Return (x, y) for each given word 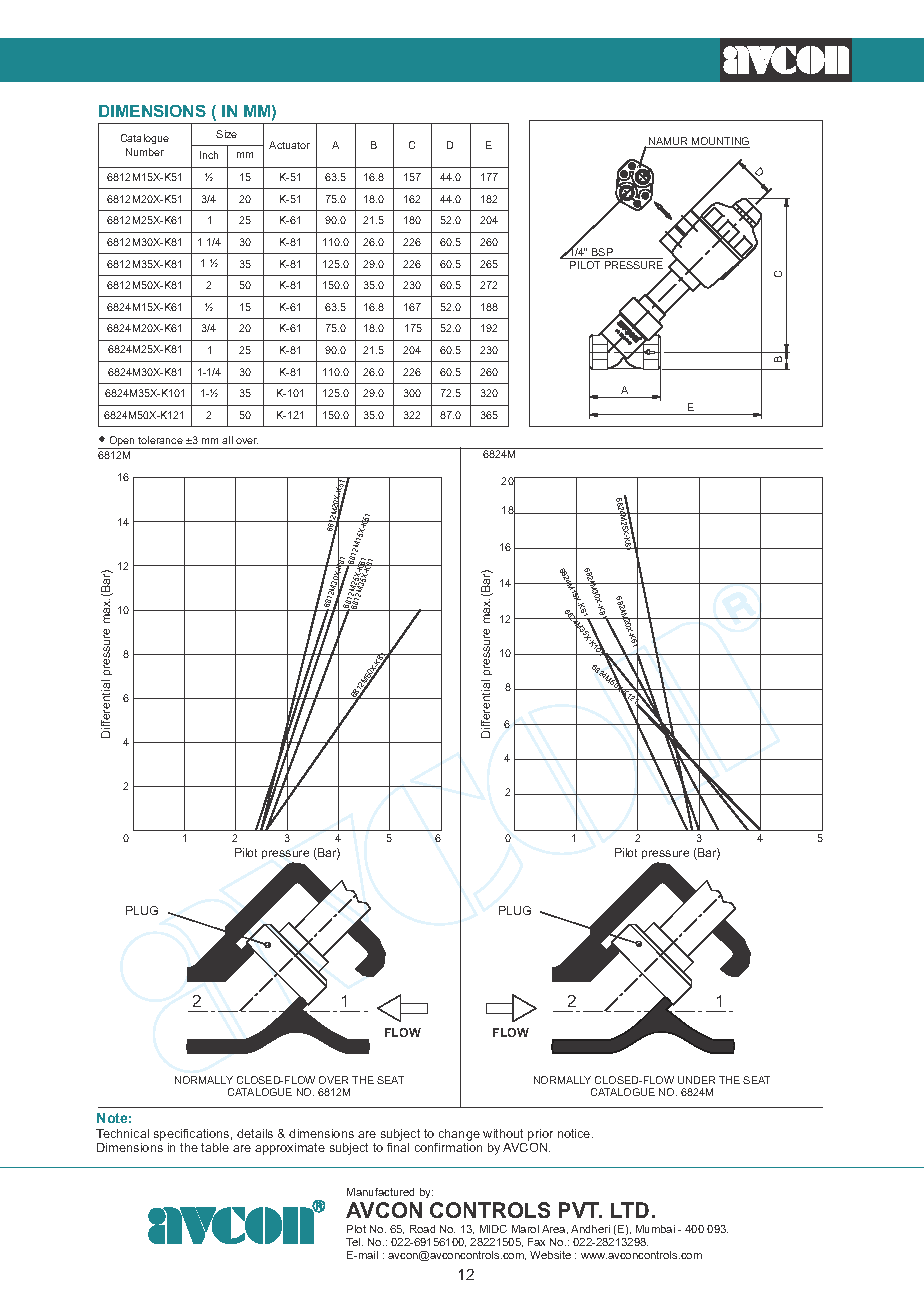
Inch (209, 155)
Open (122, 442)
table (215, 1147)
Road (422, 1229)
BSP (602, 253)
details (255, 1133)
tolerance (160, 440)
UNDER (696, 1080)
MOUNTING (720, 142)
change (458, 1136)
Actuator (289, 145)
